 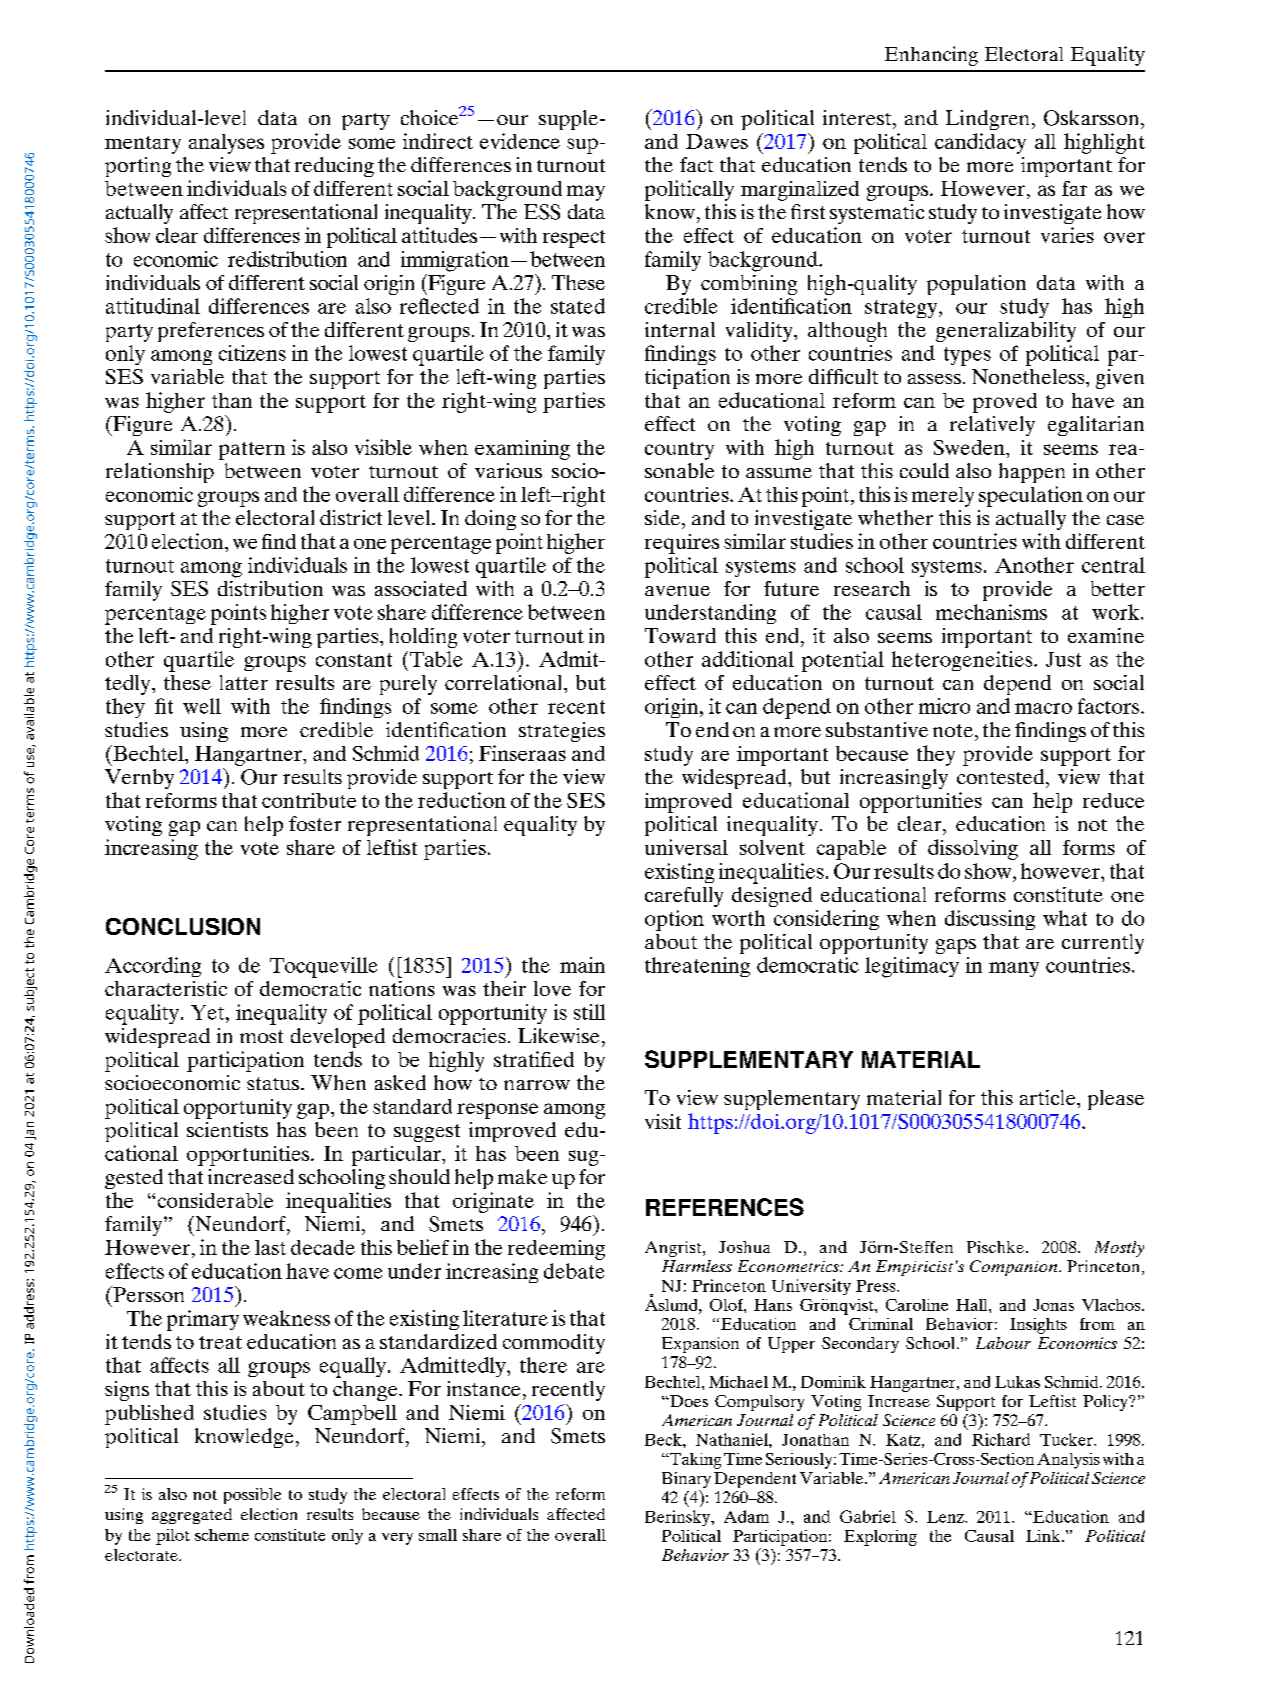 What do you see at coordinates (987, 120) in the screenshot?
I see `Lindgren` at bounding box center [987, 120].
